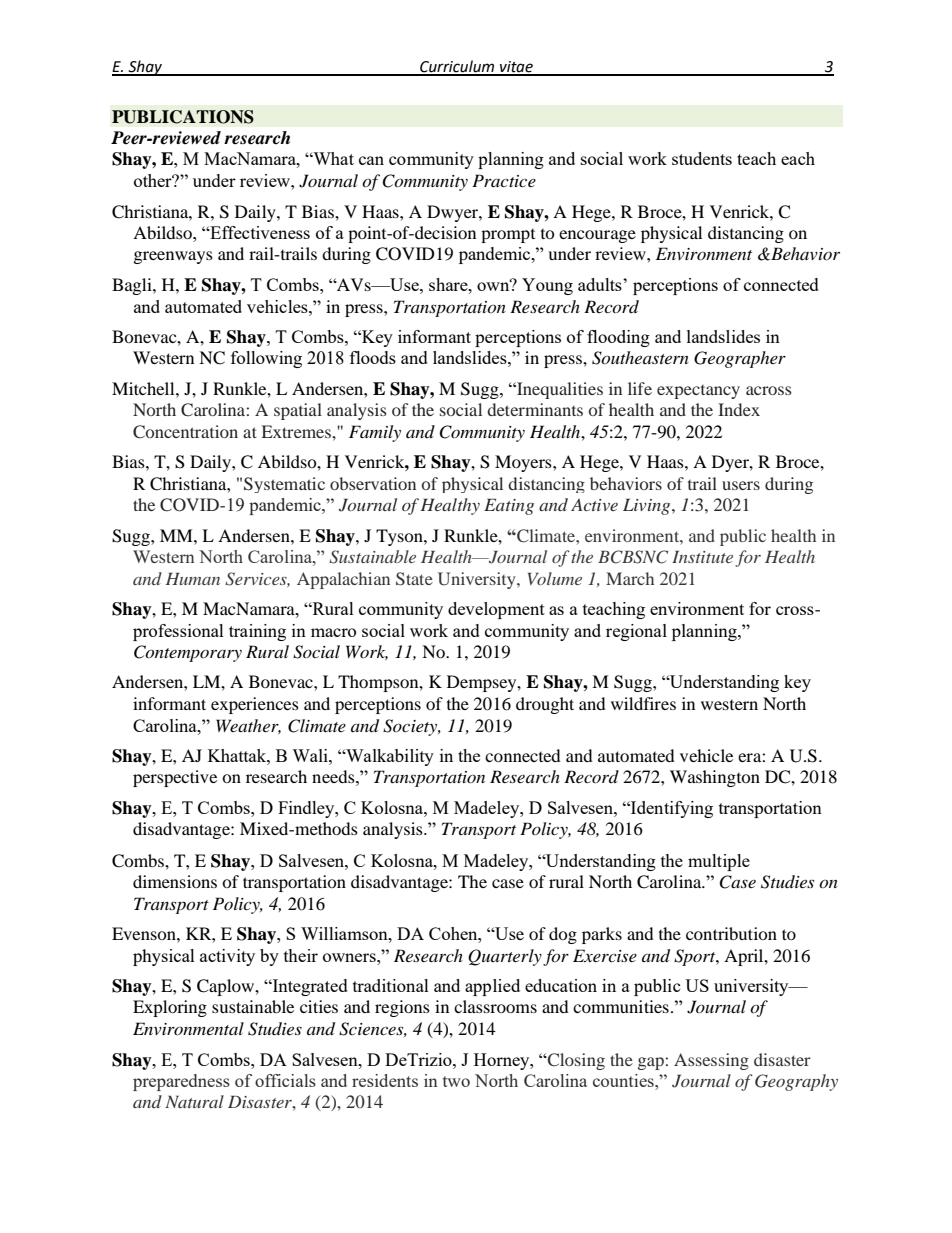 This screenshot has width=952, height=1233. What do you see at coordinates (740, 359) in the screenshot?
I see `Geographer` at bounding box center [740, 359].
